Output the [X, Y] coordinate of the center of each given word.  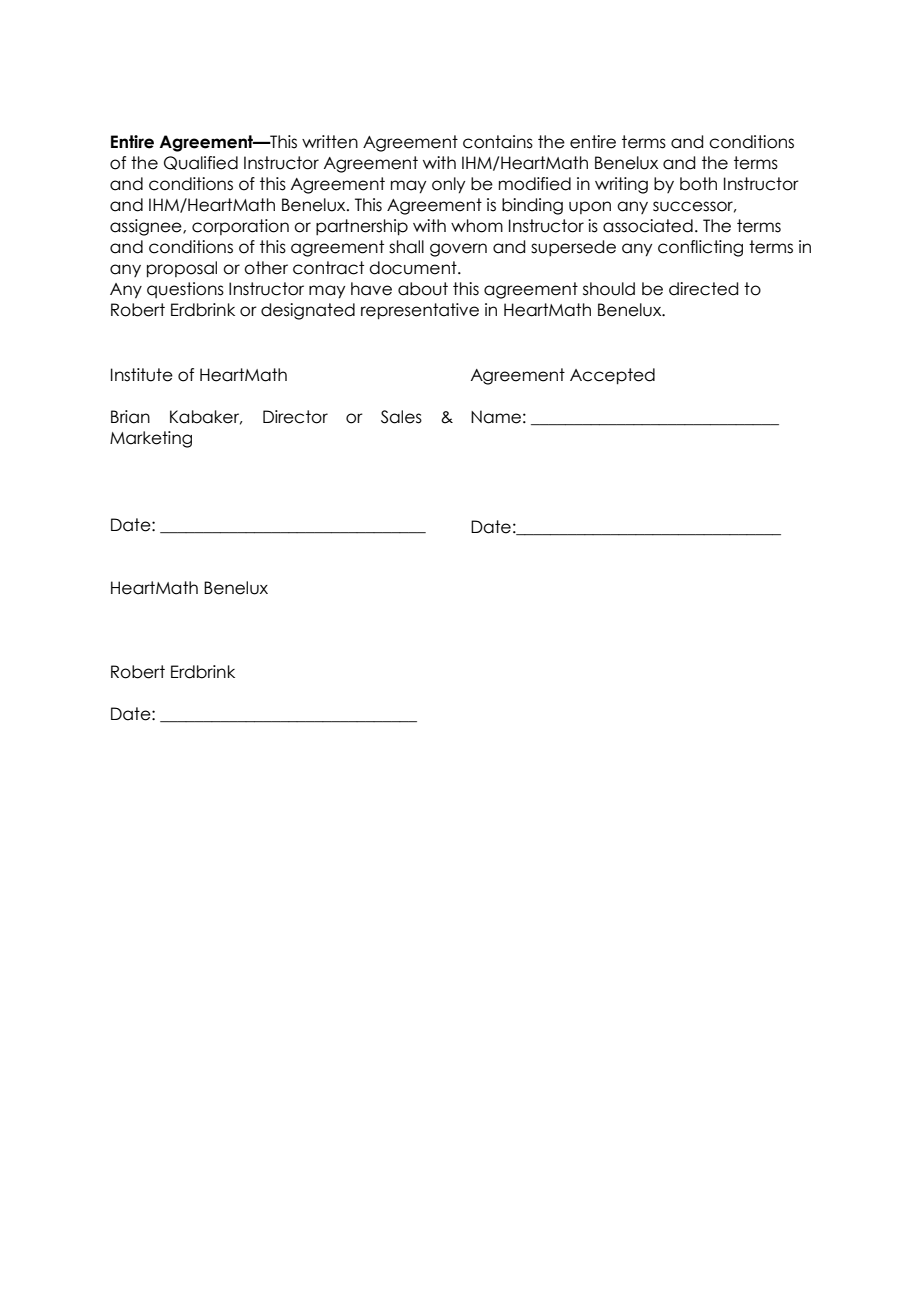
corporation [240, 227]
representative [420, 311]
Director [295, 417]
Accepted [612, 376]
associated [648, 226]
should [609, 289]
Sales [401, 417]
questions [185, 290]
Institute [142, 375]
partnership [362, 227]
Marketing [151, 439]
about [423, 289]
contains [498, 142]
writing [621, 185]
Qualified [201, 163]
